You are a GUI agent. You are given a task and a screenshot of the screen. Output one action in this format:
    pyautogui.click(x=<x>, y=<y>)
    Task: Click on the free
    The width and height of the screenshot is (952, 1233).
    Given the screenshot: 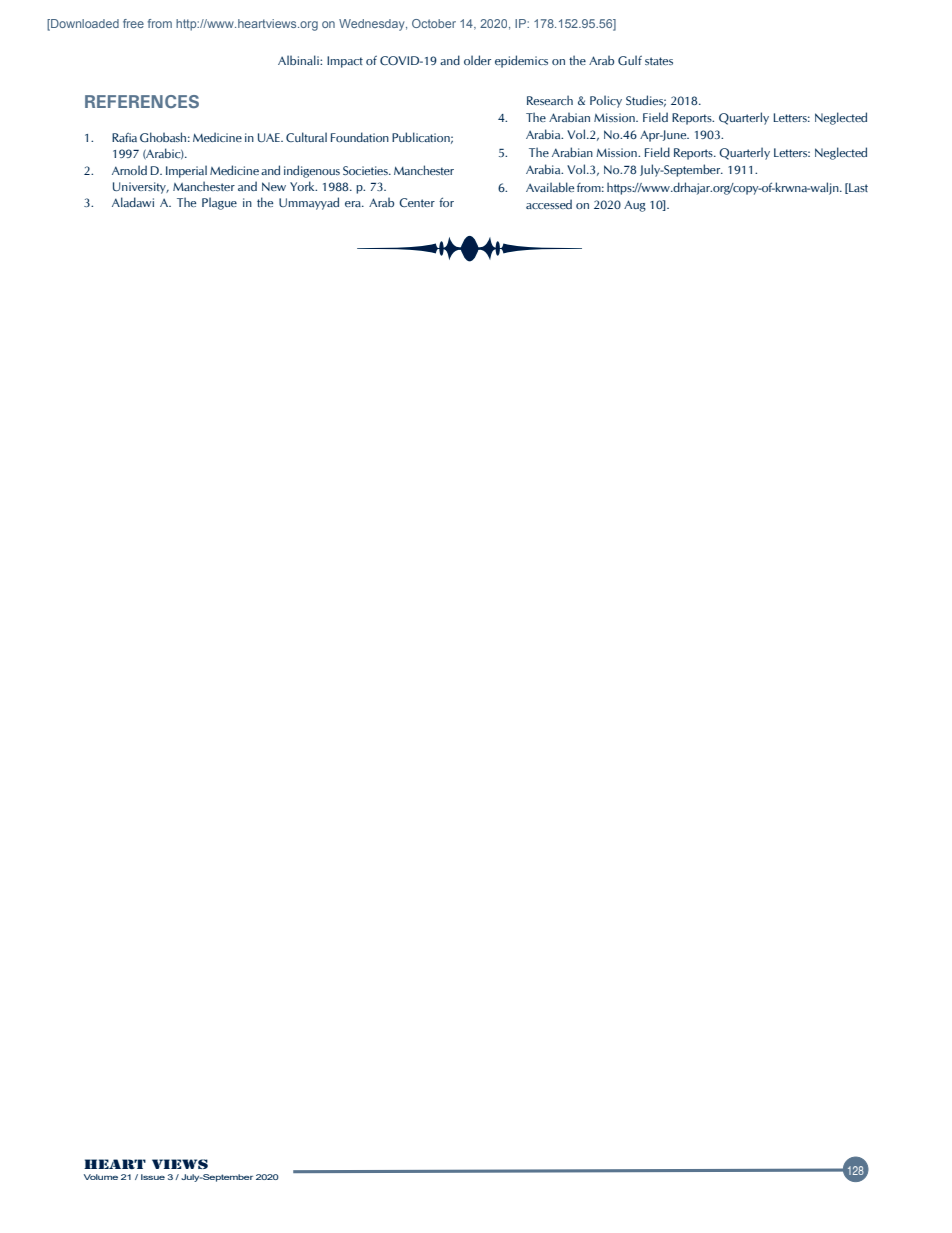 What is the action you would take?
    pyautogui.click(x=133, y=23)
